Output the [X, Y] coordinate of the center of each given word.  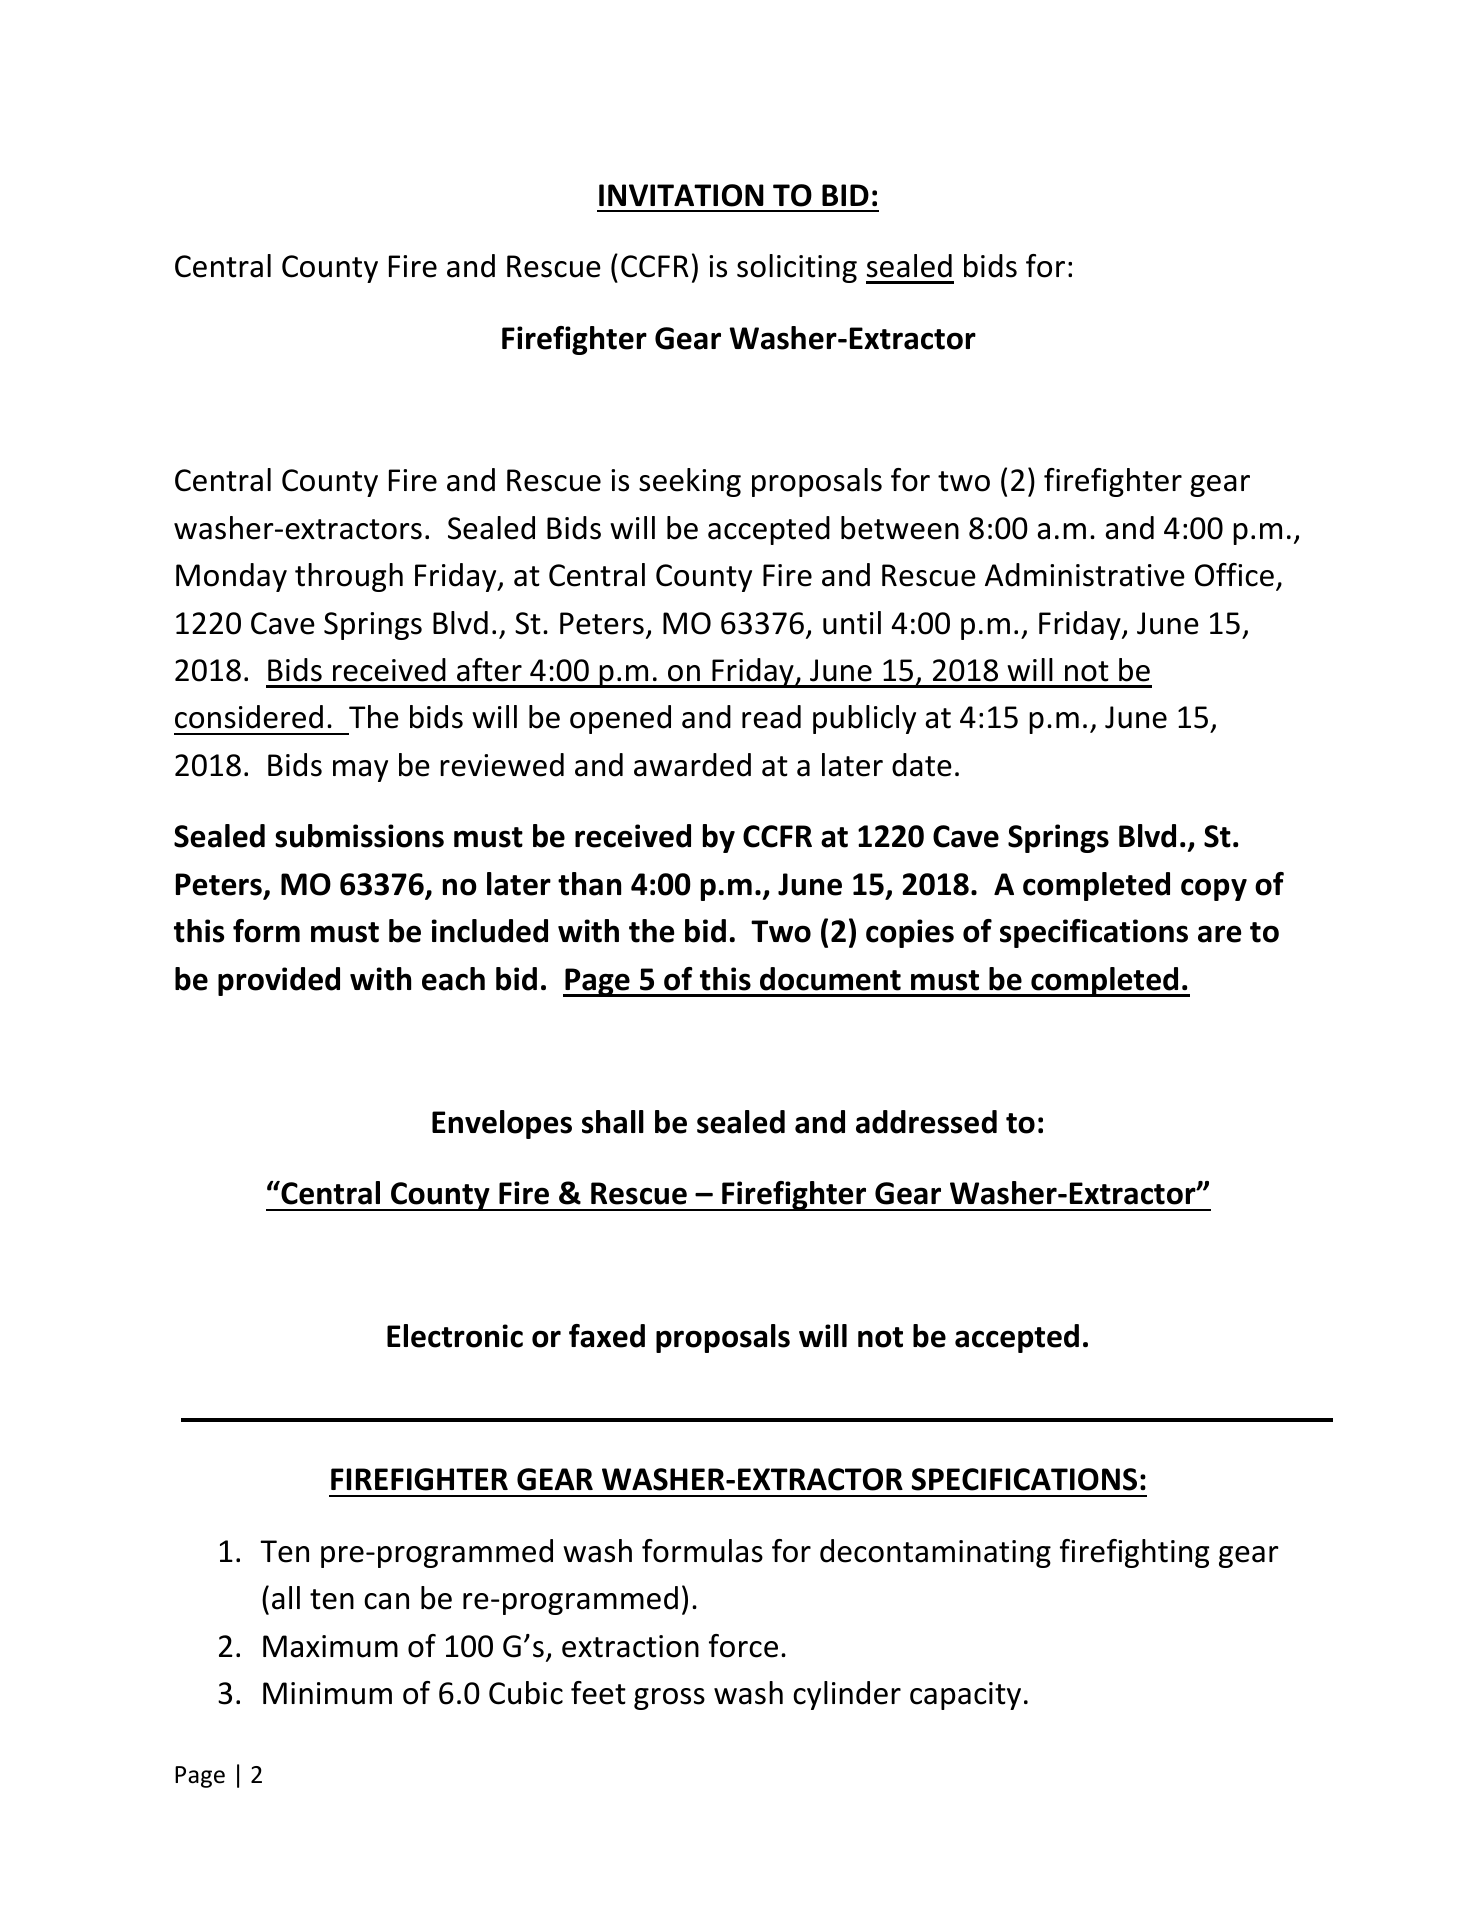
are [1220, 934]
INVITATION [681, 195]
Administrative [1085, 575]
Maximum [330, 1646]
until [852, 623]
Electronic [455, 1336]
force [743, 1646]
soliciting [797, 268]
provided [279, 981]
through [349, 577]
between [900, 528]
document [830, 979]
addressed [926, 1122]
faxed [607, 1336]
